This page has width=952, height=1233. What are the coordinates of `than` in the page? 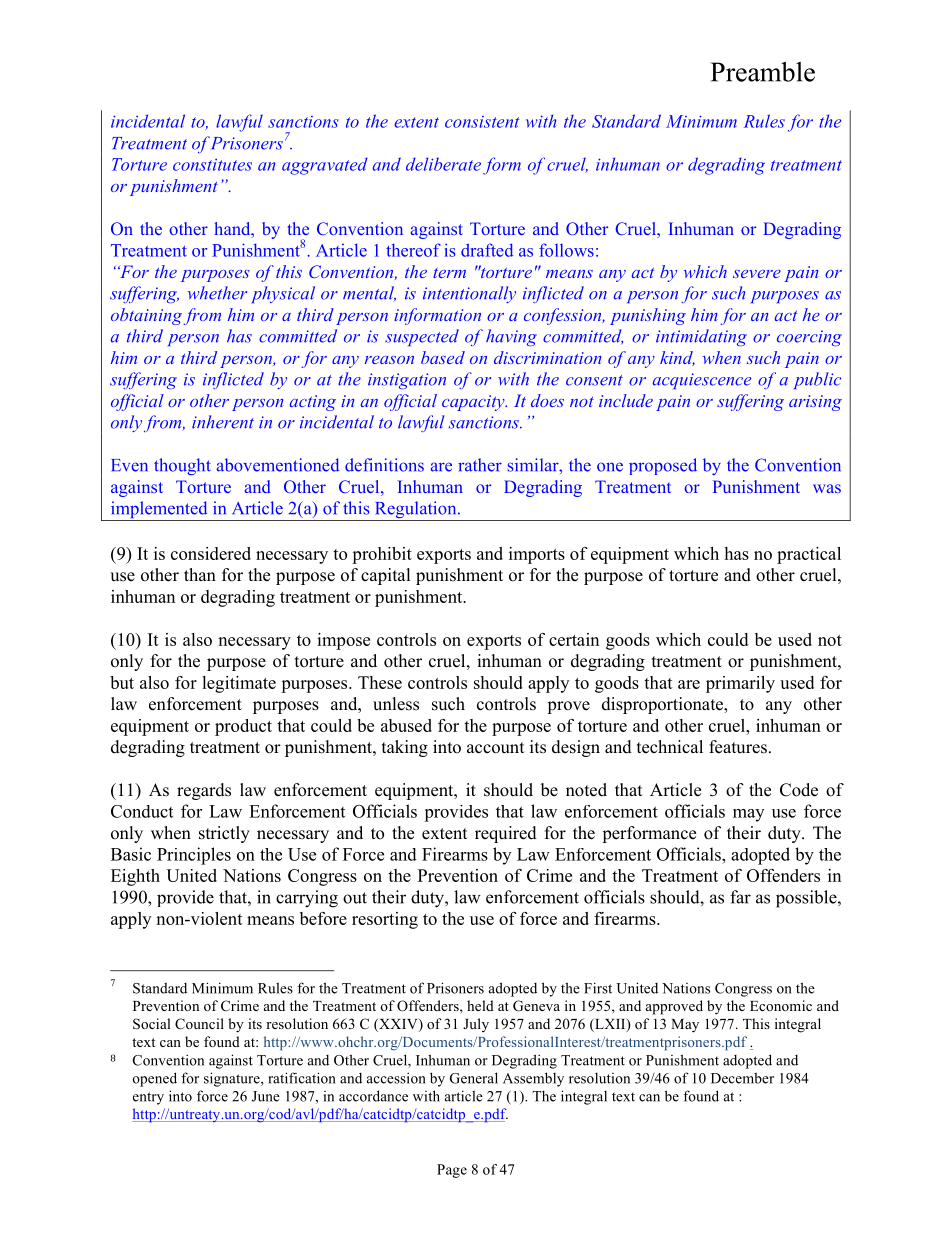 It's located at (200, 574).
